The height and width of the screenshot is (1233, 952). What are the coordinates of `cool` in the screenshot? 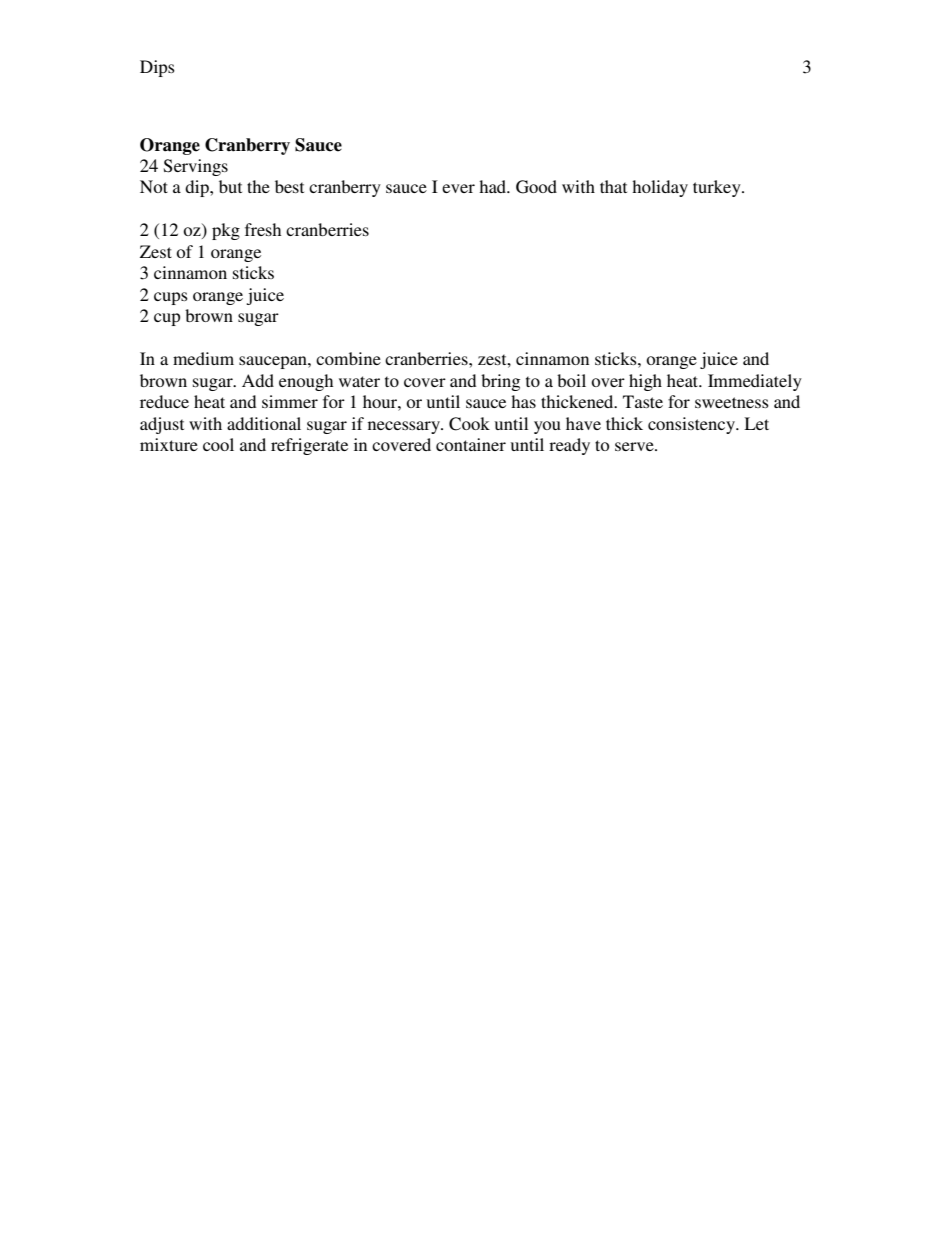 It's located at (218, 444).
